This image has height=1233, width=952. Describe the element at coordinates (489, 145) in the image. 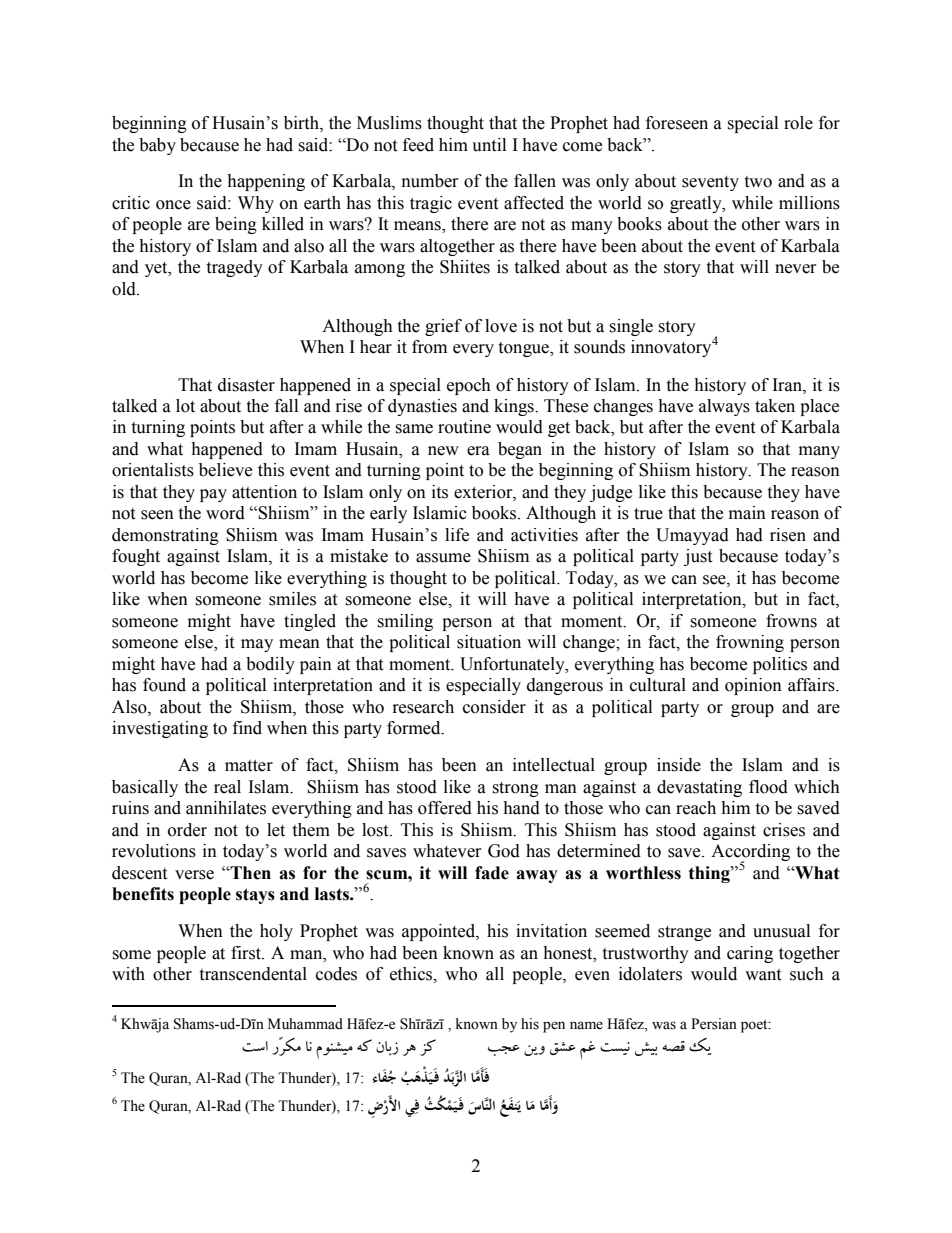

I see `until` at that location.
